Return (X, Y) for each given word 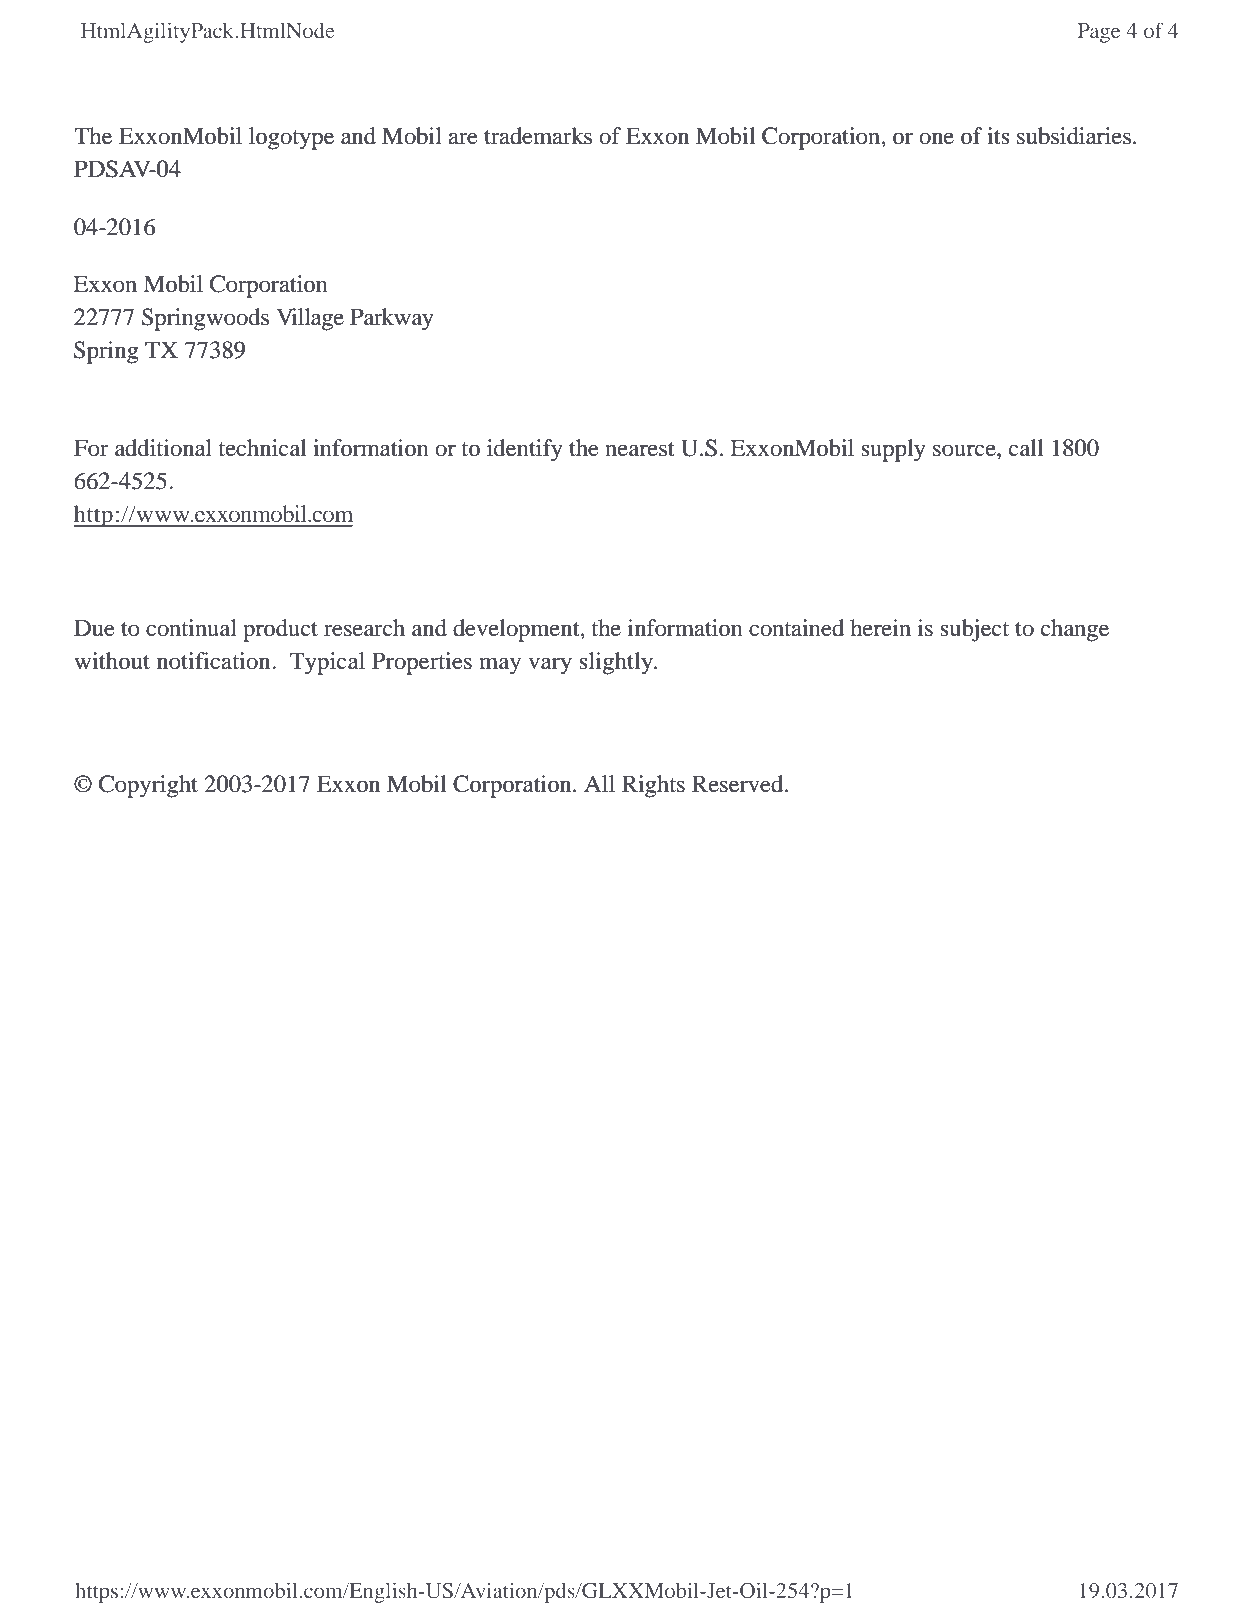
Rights (653, 786)
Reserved (739, 784)
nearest (640, 449)
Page (1099, 33)
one (936, 138)
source (965, 450)
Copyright (148, 786)
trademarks (538, 136)
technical (262, 448)
